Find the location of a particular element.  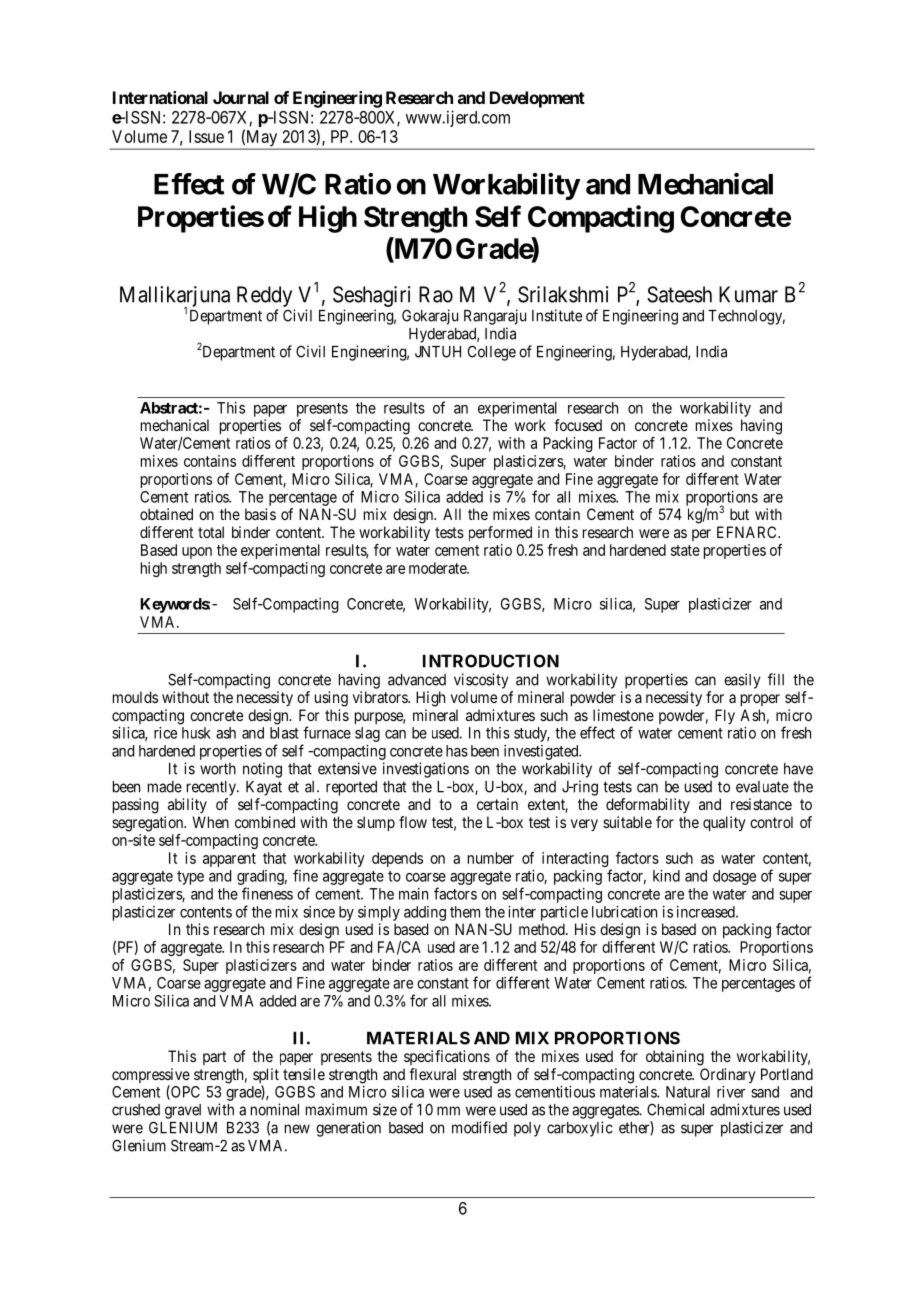

Reddy is located at coordinates (264, 296).
